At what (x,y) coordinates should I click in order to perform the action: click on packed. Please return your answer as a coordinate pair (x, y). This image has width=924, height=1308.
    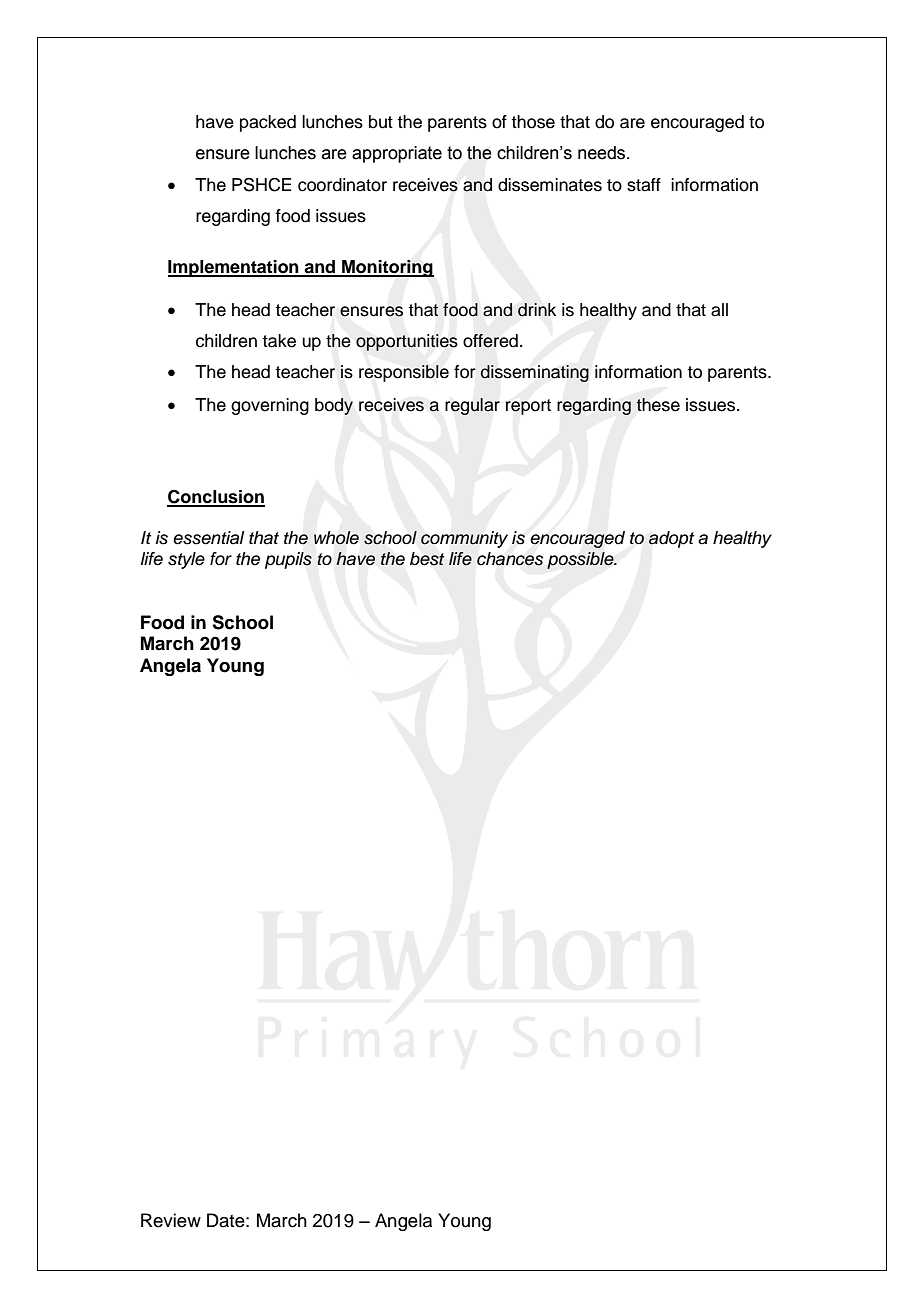
    Looking at the image, I should click on (268, 123).
